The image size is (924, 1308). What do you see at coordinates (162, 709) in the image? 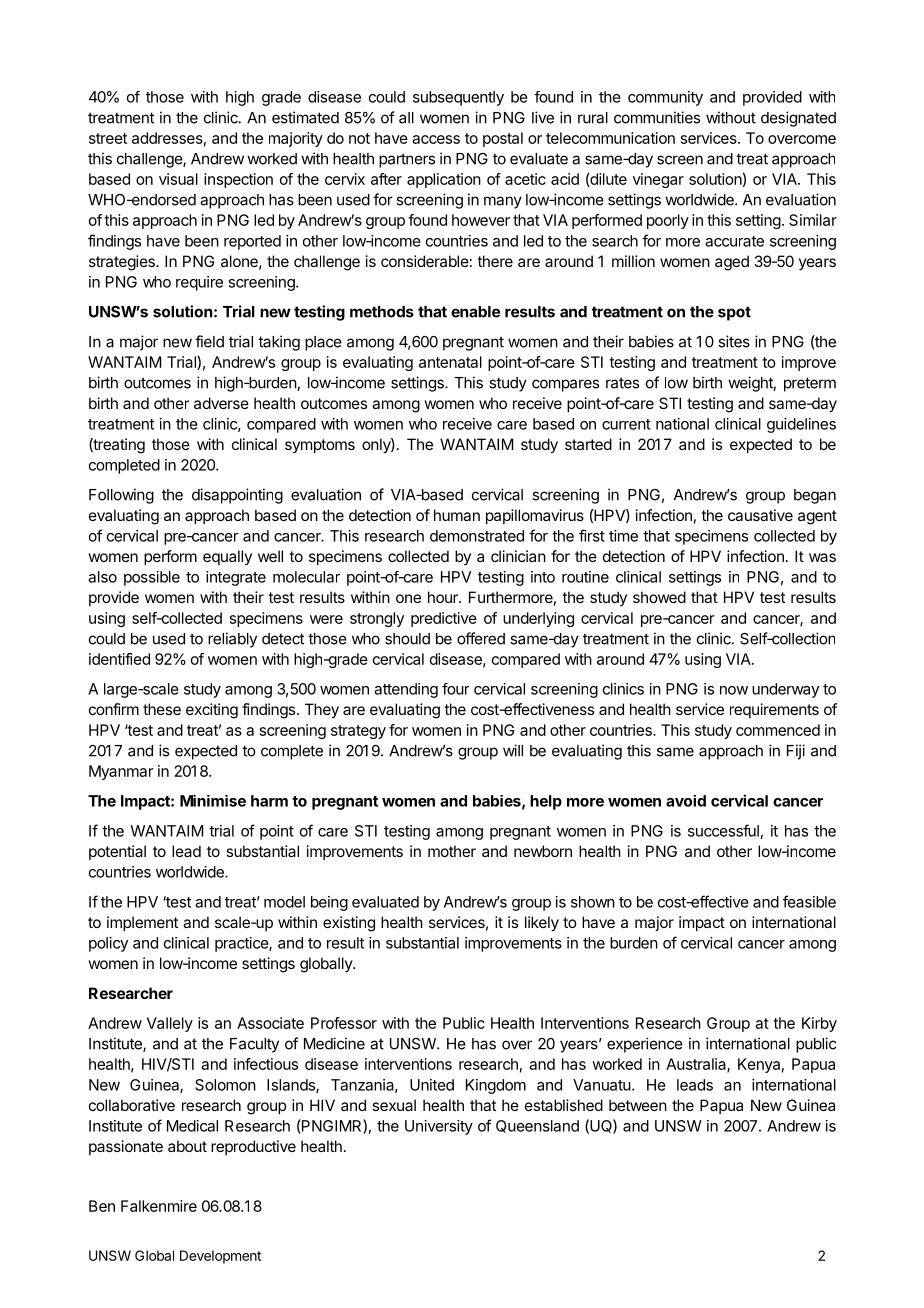
I see `these` at bounding box center [162, 709].
